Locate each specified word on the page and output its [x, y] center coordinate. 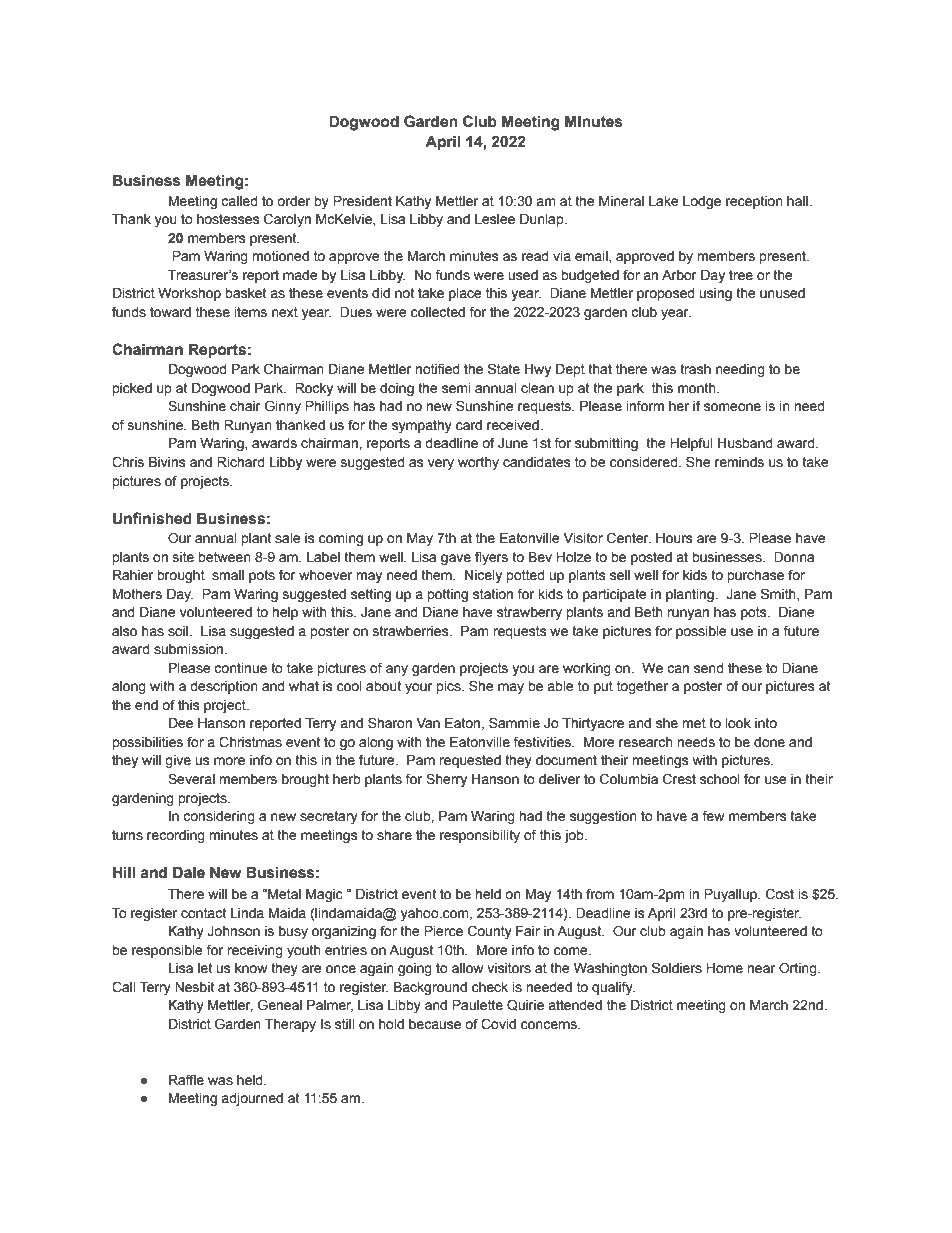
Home [724, 968]
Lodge [702, 202]
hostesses [228, 219]
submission [190, 649]
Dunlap [543, 220]
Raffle [186, 1080]
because [435, 1024]
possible [701, 632]
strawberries [412, 631]
